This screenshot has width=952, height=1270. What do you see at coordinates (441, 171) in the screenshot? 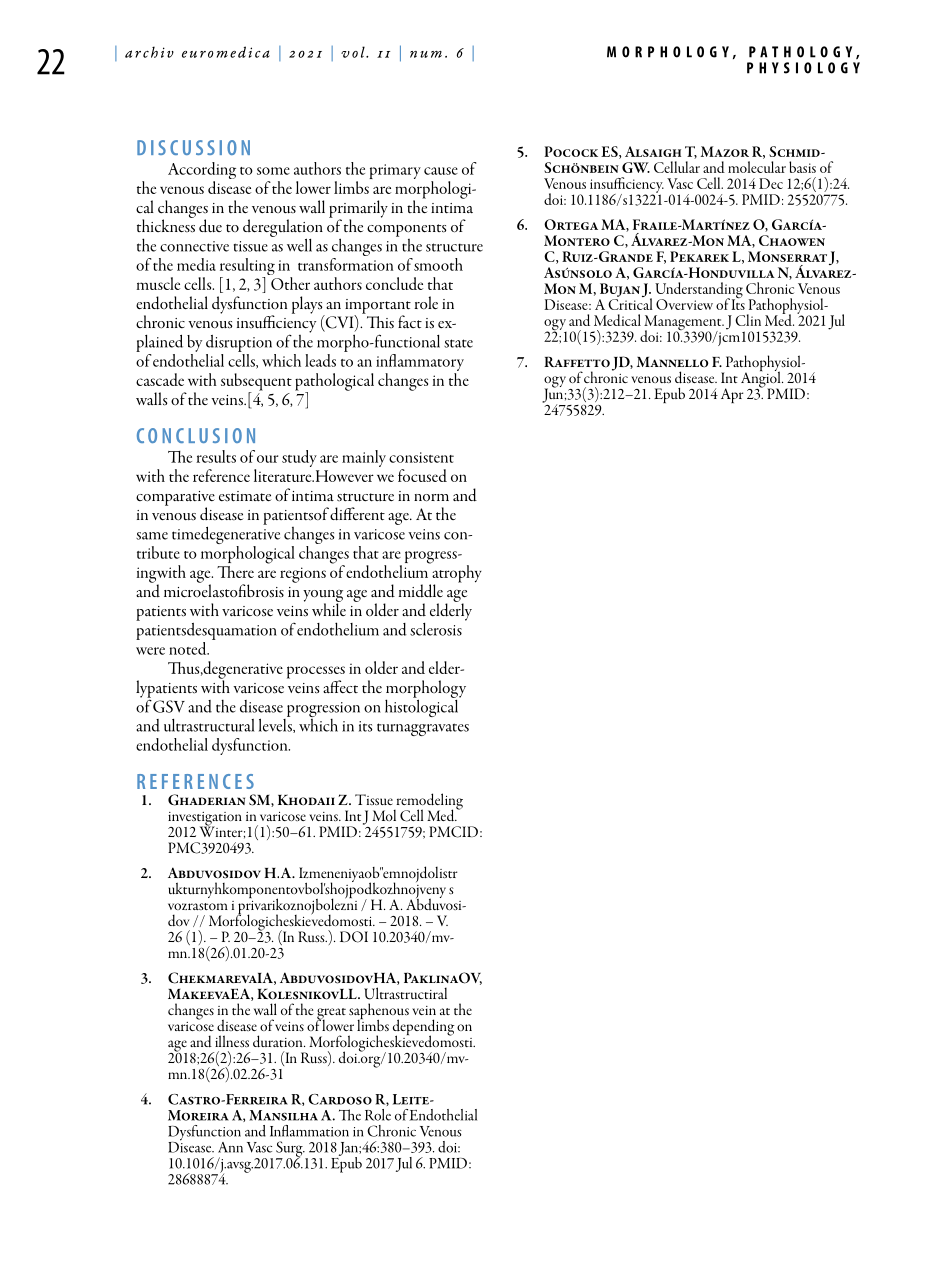
I see `cause` at bounding box center [441, 171].
